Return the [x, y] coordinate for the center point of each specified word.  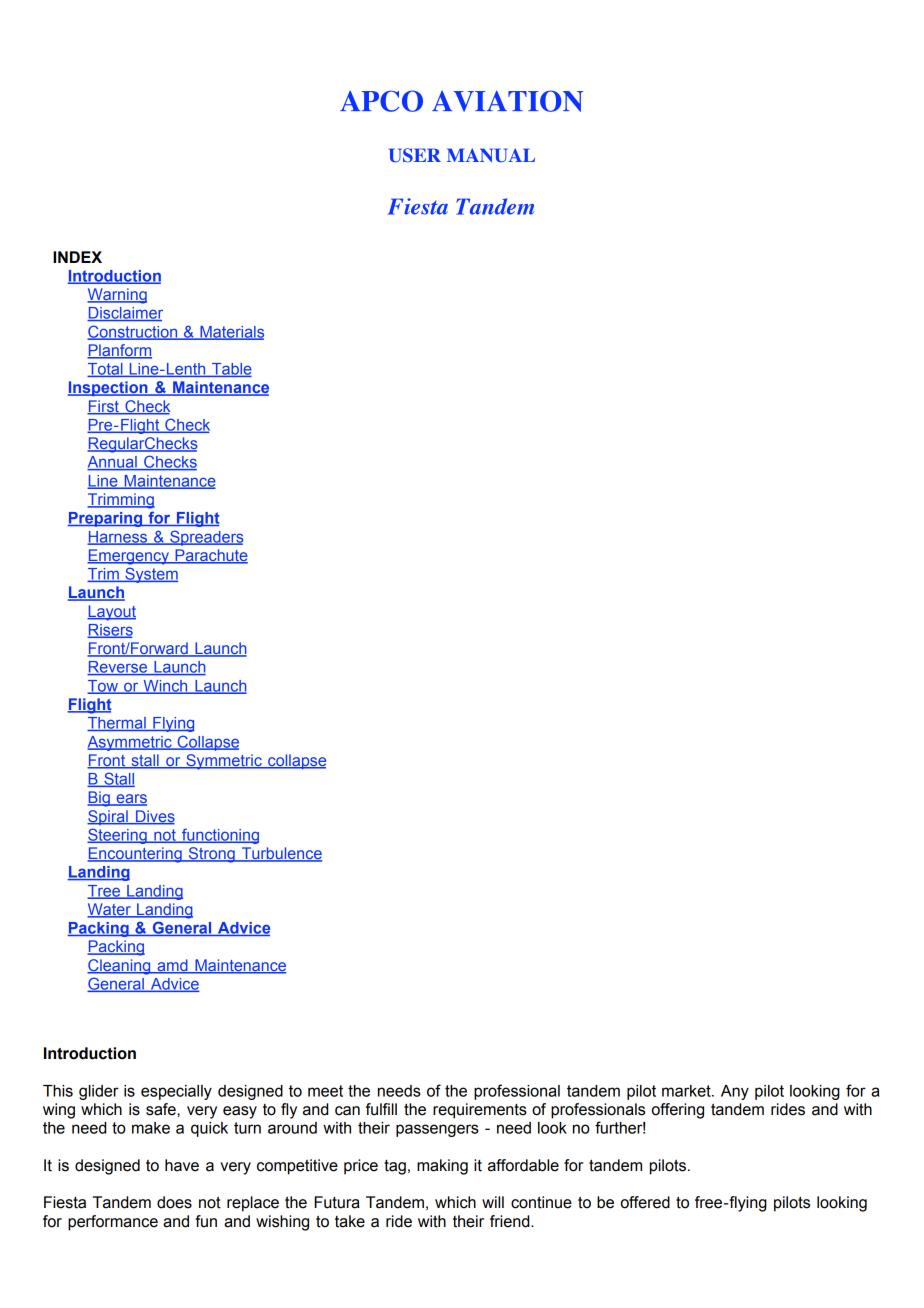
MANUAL [491, 155]
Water [110, 910]
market [687, 1091]
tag [395, 1167]
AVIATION [507, 101]
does [174, 1202]
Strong [211, 855]
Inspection [109, 388]
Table [231, 370]
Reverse [118, 668]
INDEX [77, 257]
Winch [165, 687]
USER [415, 155]
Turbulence [280, 854]
